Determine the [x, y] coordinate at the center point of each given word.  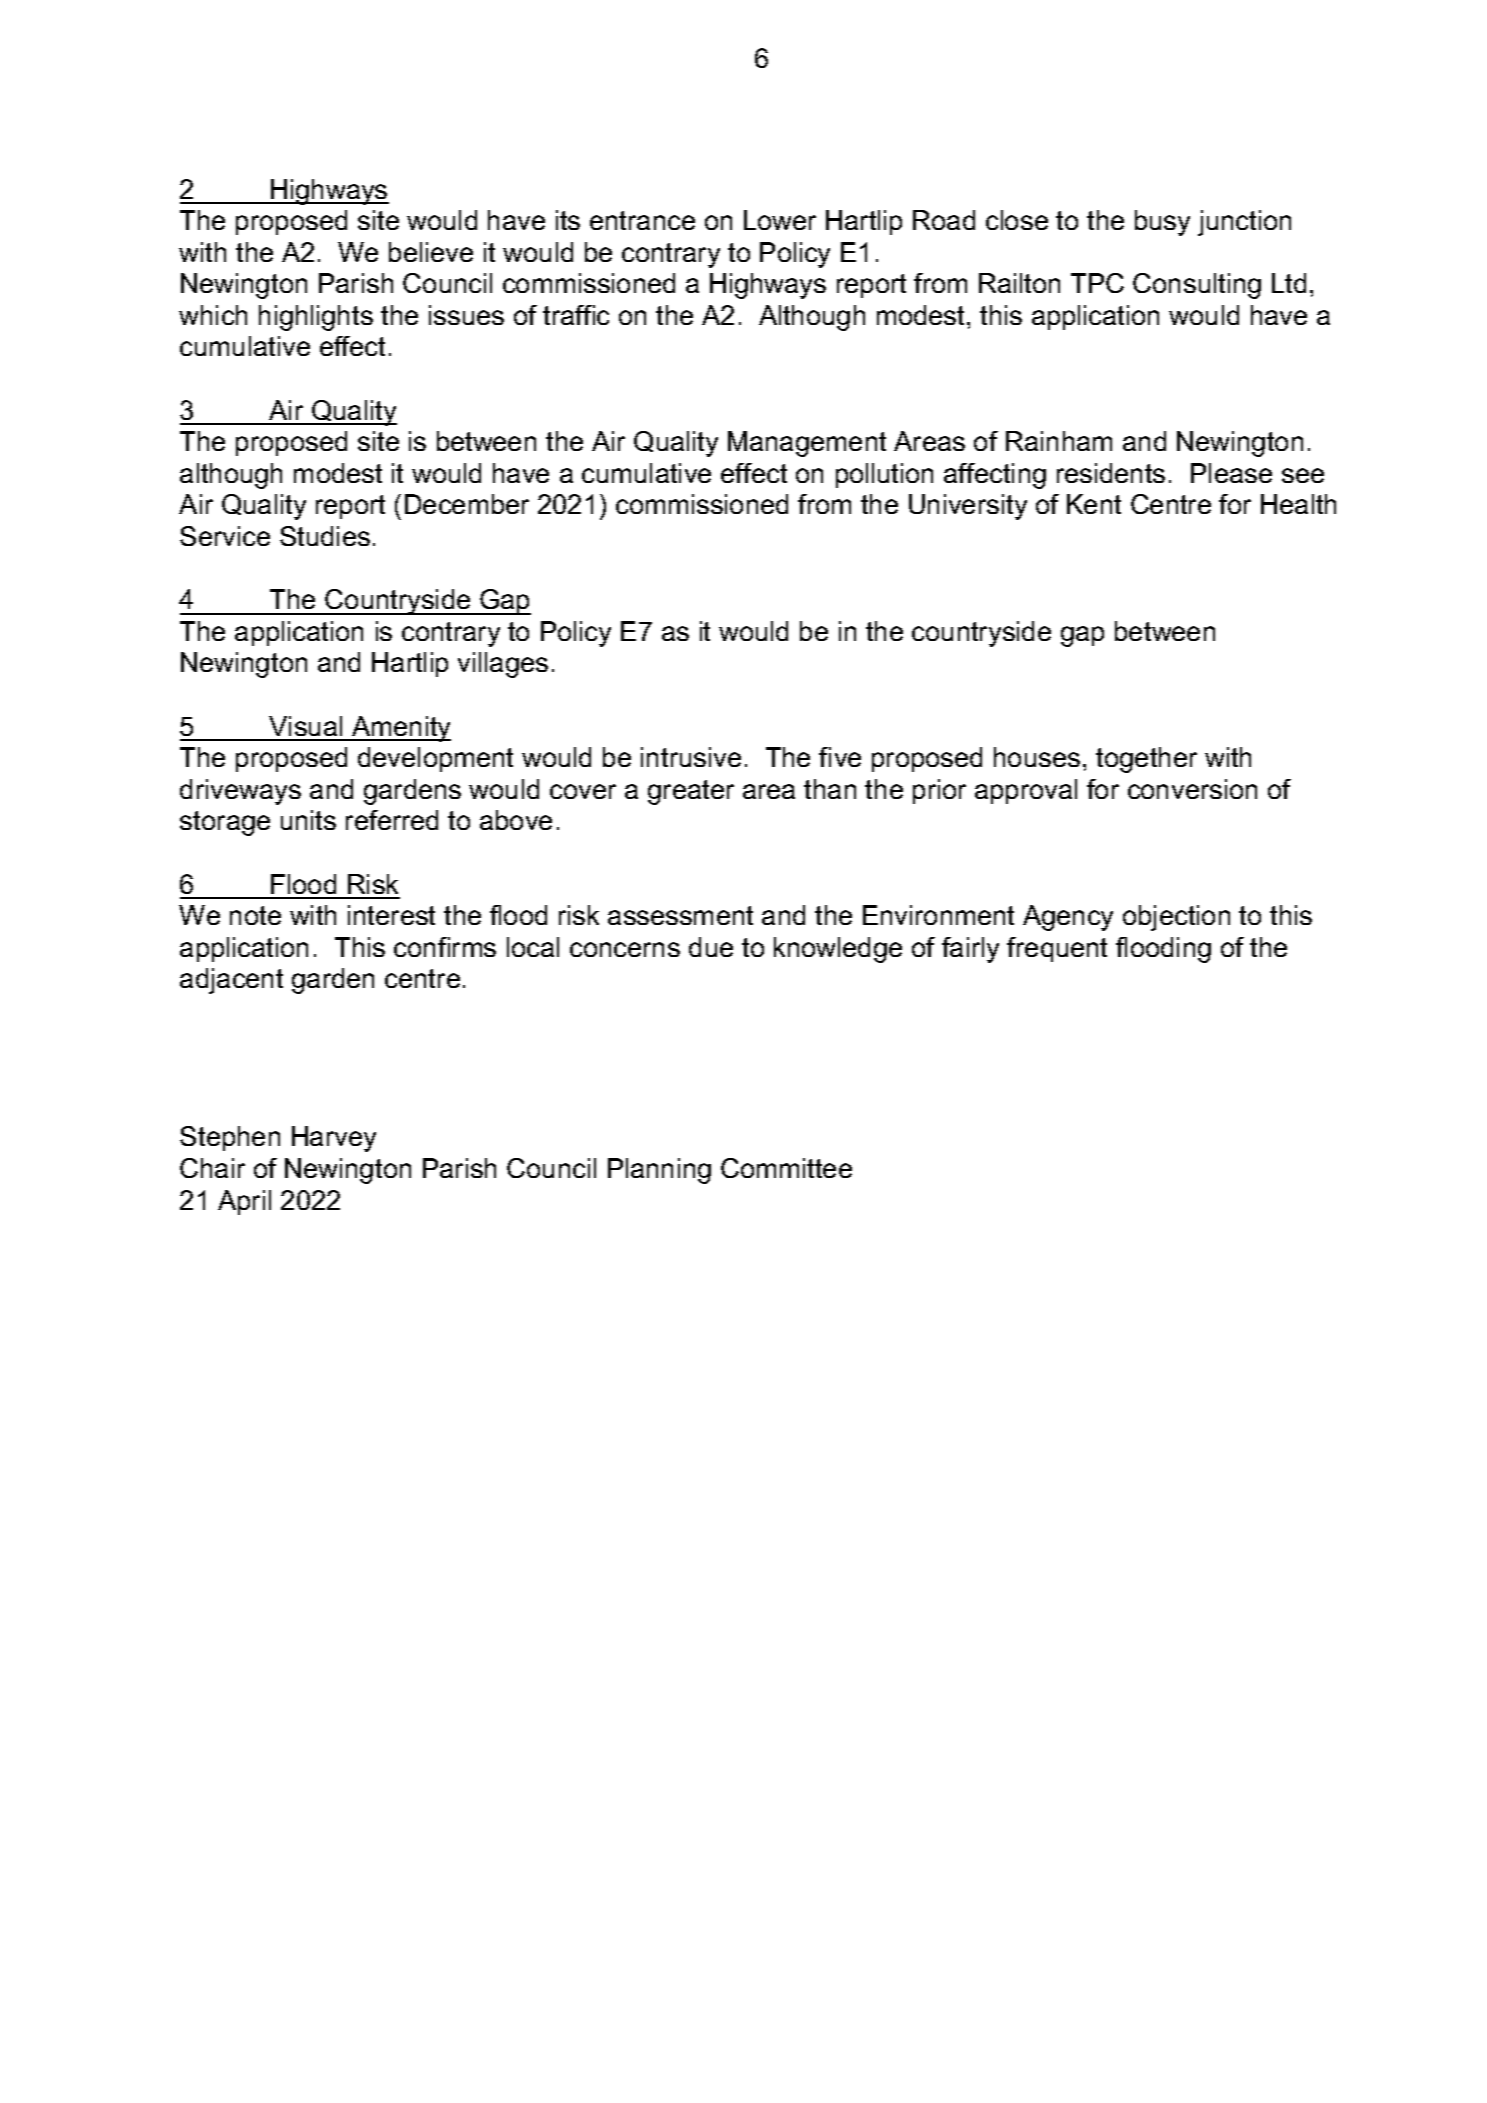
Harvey [334, 1139]
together [1146, 760]
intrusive [691, 757]
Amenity [400, 729]
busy [1162, 223]
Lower [780, 220]
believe [431, 252]
